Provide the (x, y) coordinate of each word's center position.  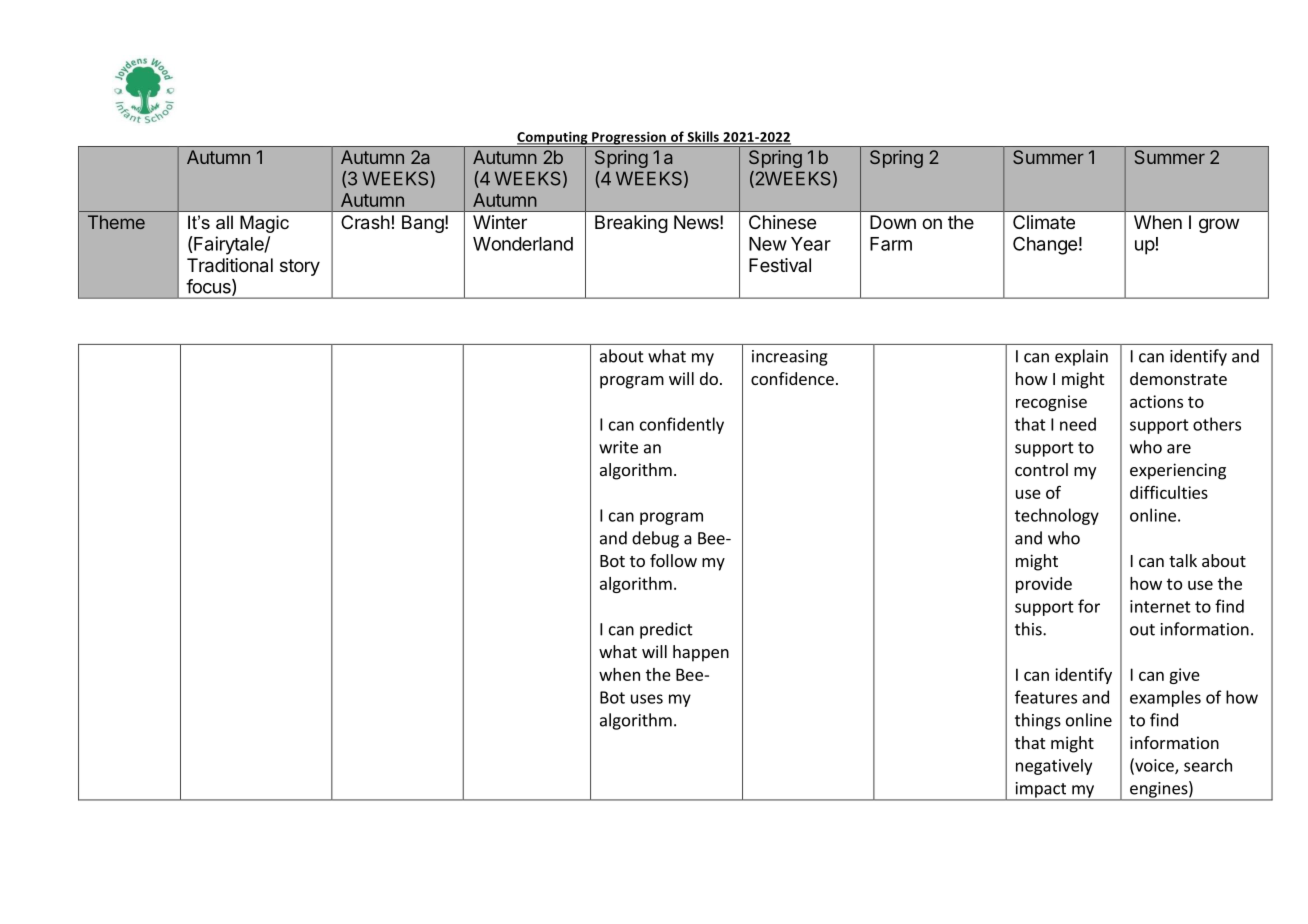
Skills (703, 137)
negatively (1054, 767)
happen (701, 653)
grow (1219, 225)
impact (1041, 791)
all (224, 222)
